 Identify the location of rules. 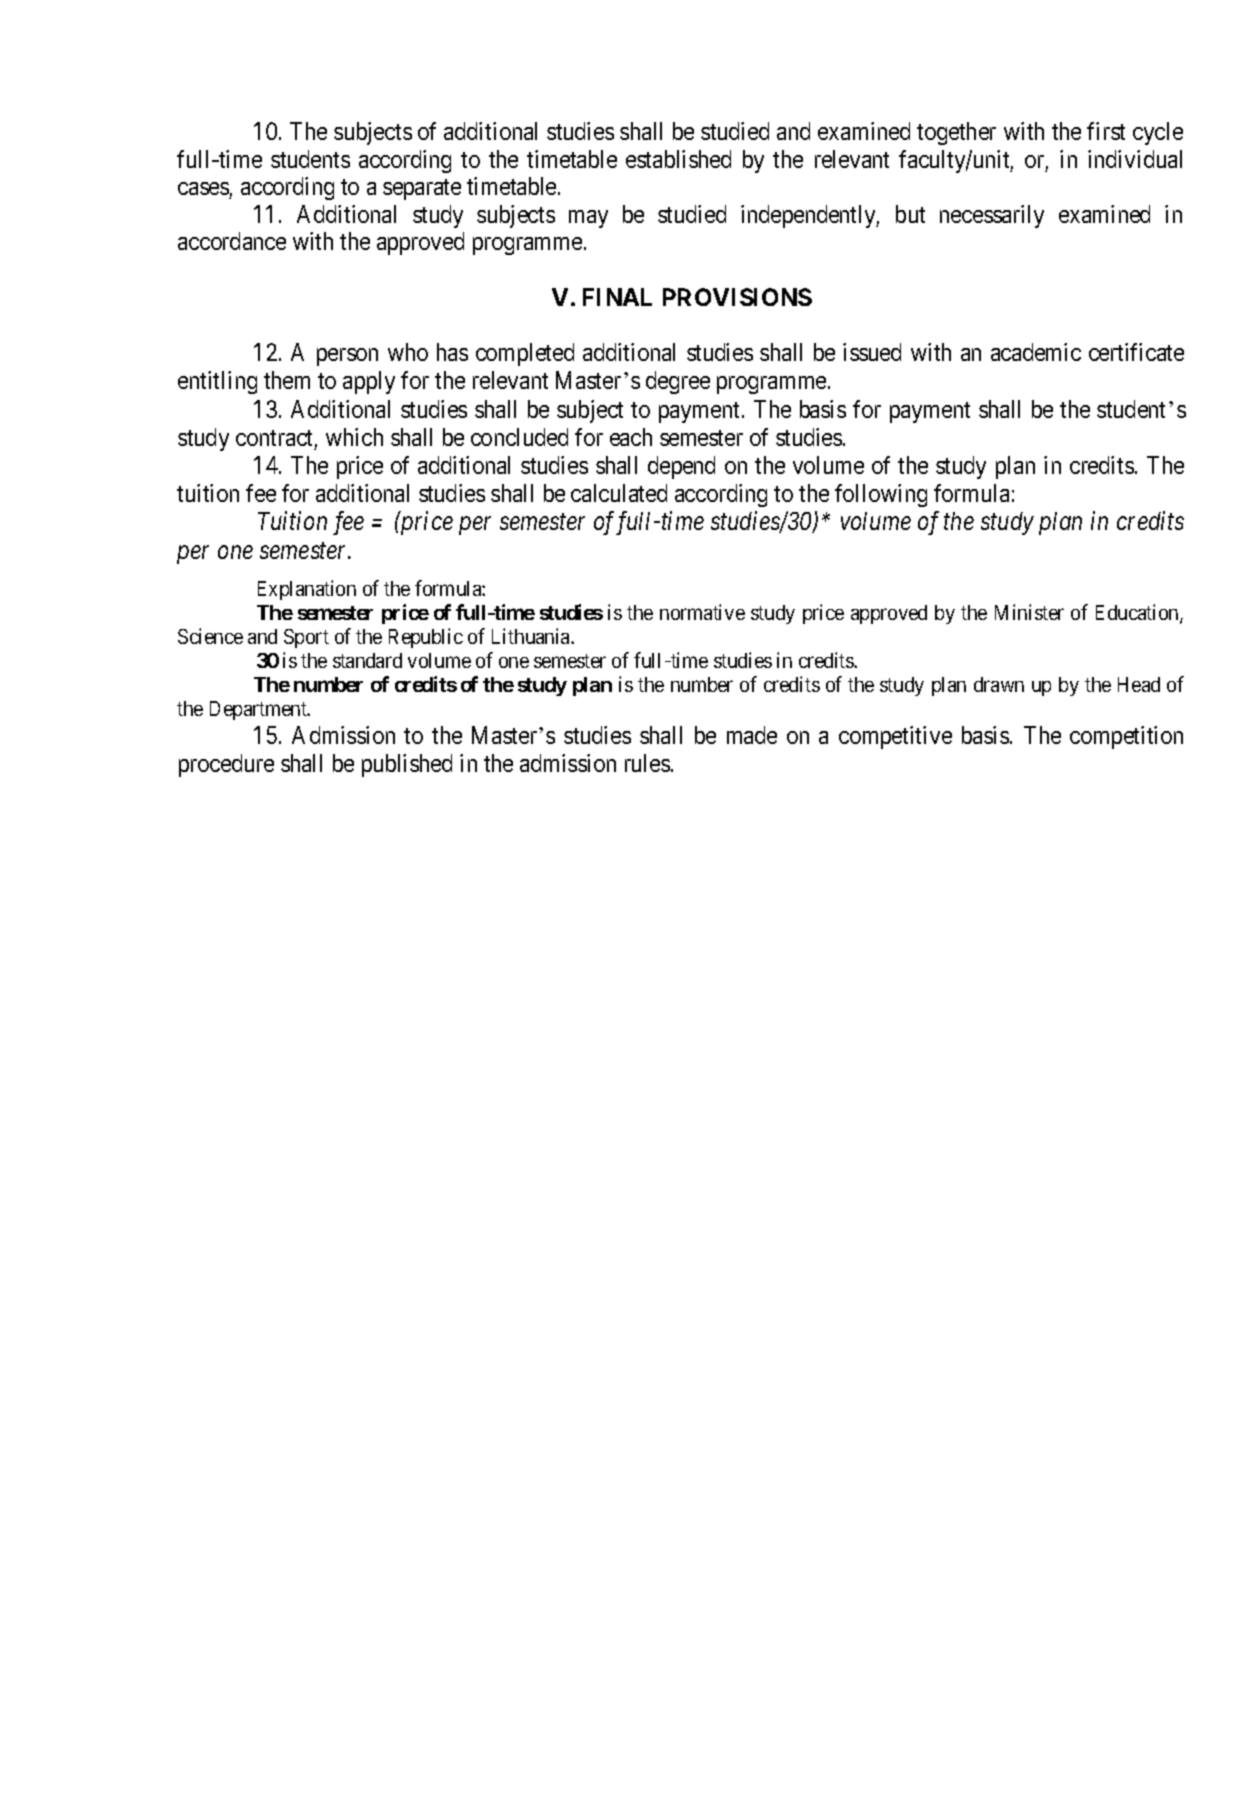
(647, 763).
